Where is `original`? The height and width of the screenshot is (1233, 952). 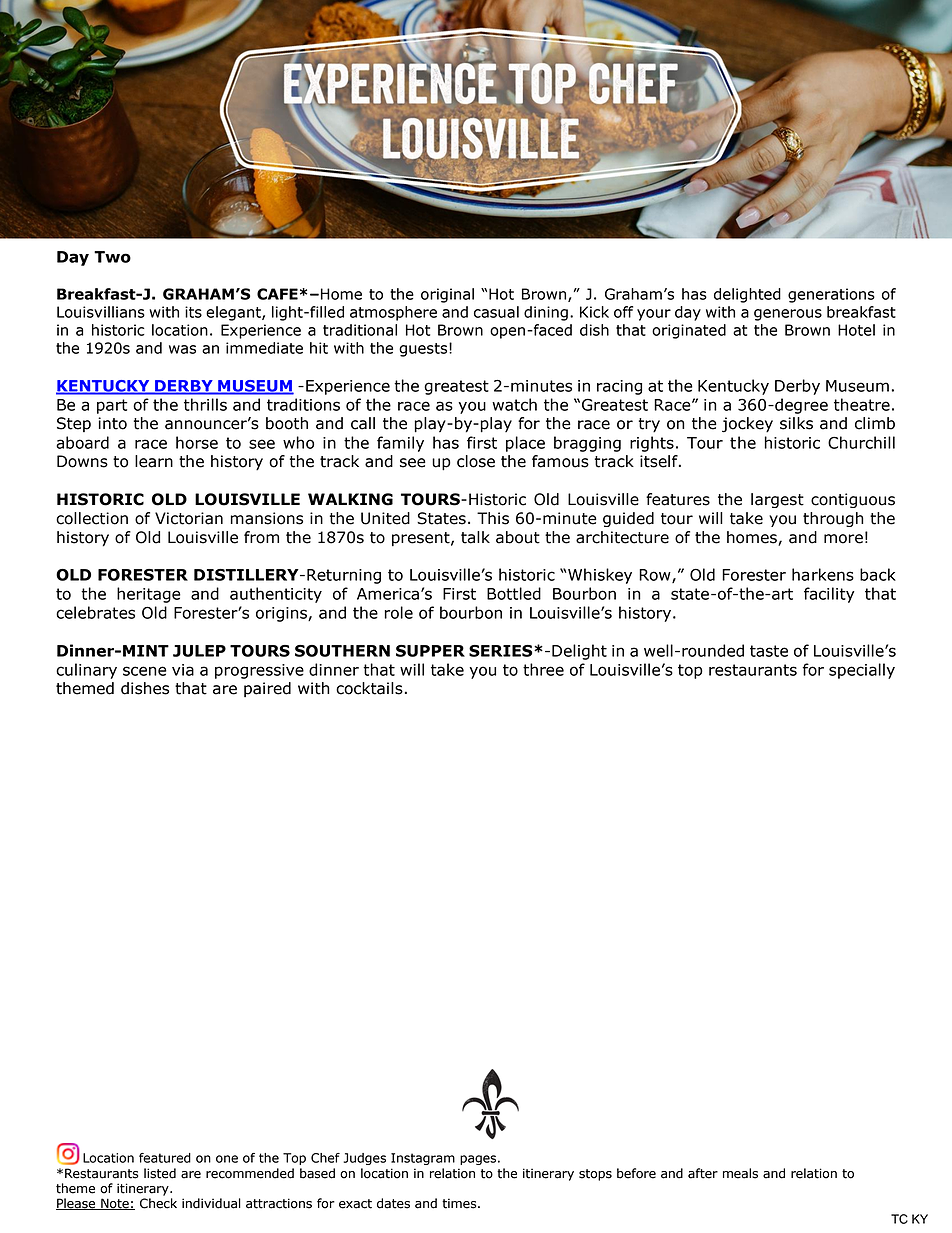
original is located at coordinates (447, 295).
